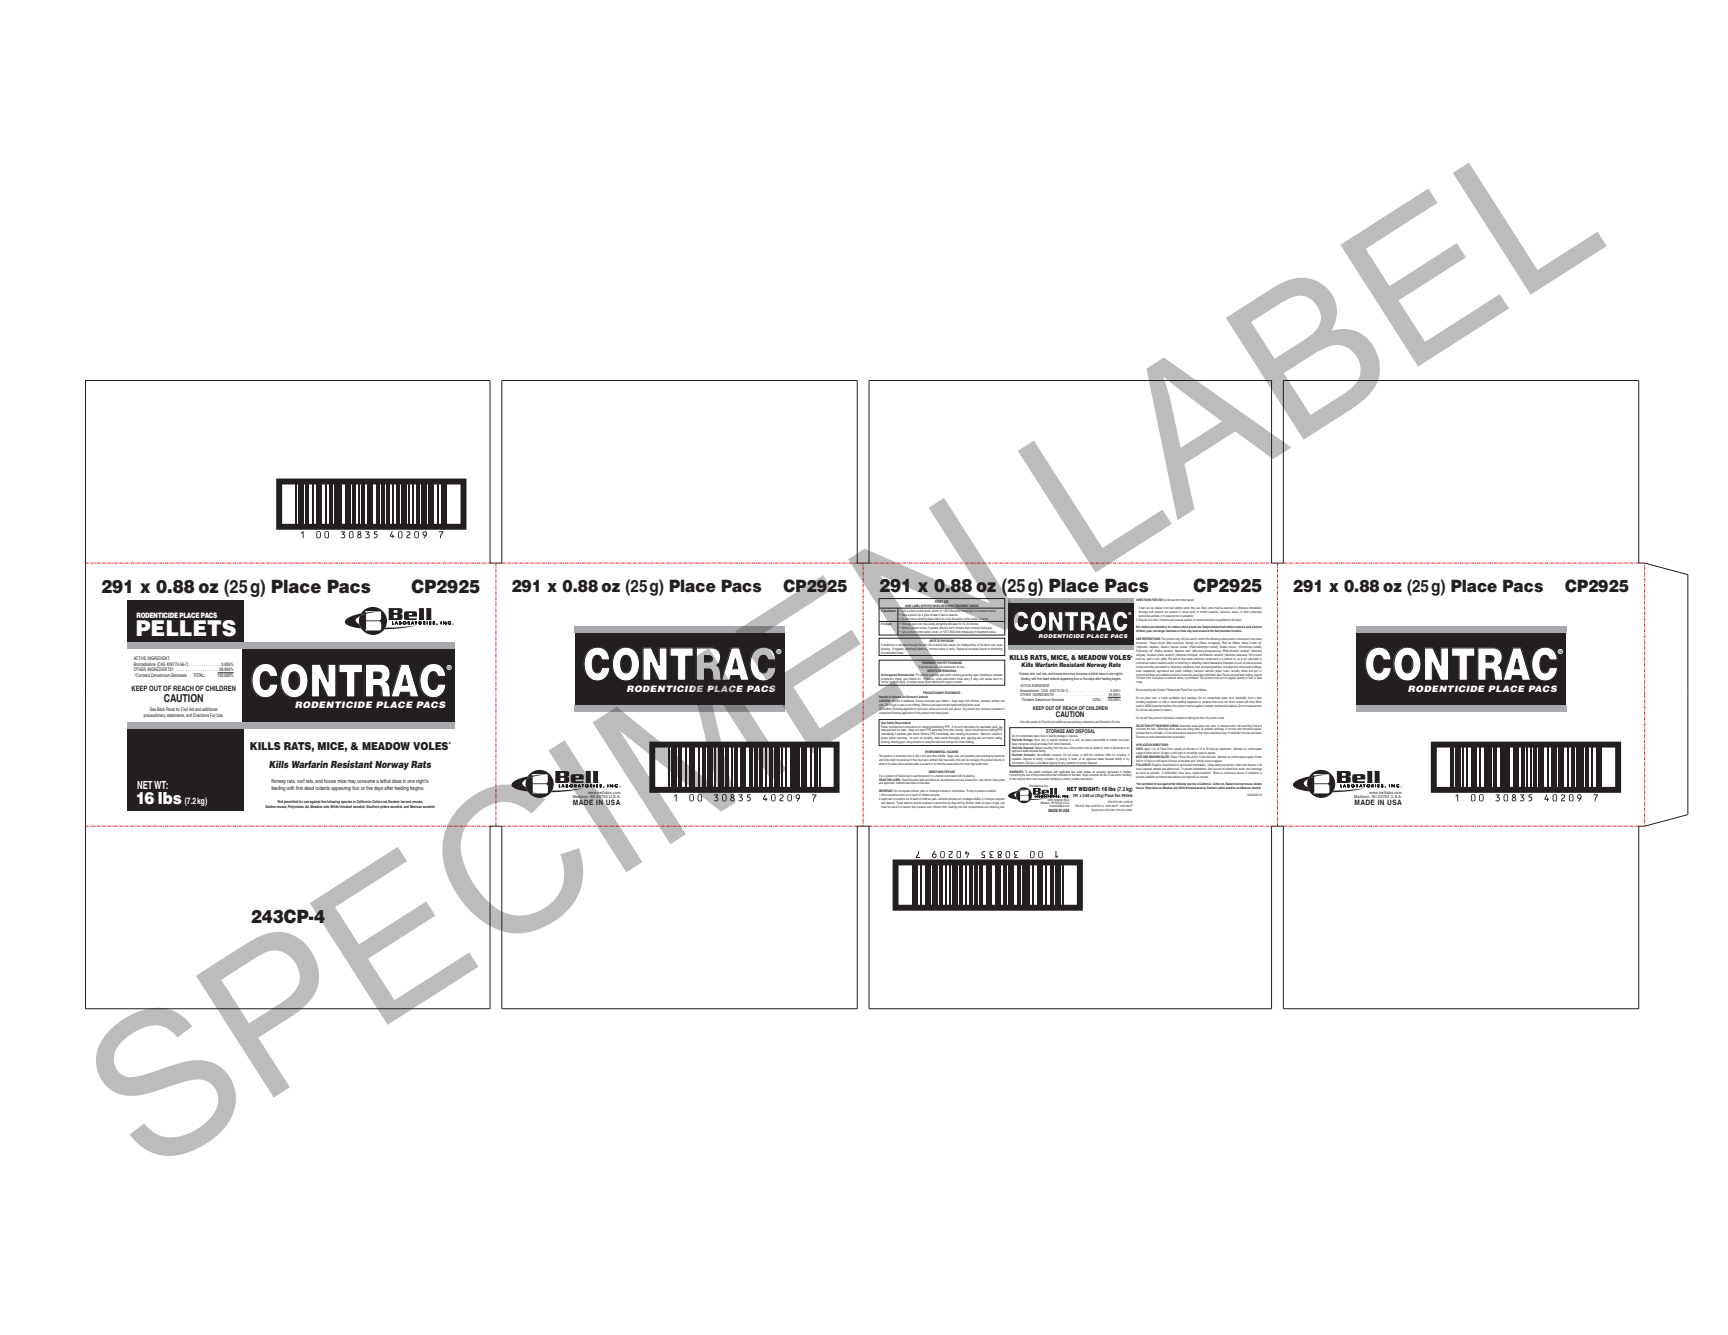 The width and height of the screenshot is (1728, 1335). Describe the element at coordinates (1223, 620) in the screenshot. I see `specified` at that location.
